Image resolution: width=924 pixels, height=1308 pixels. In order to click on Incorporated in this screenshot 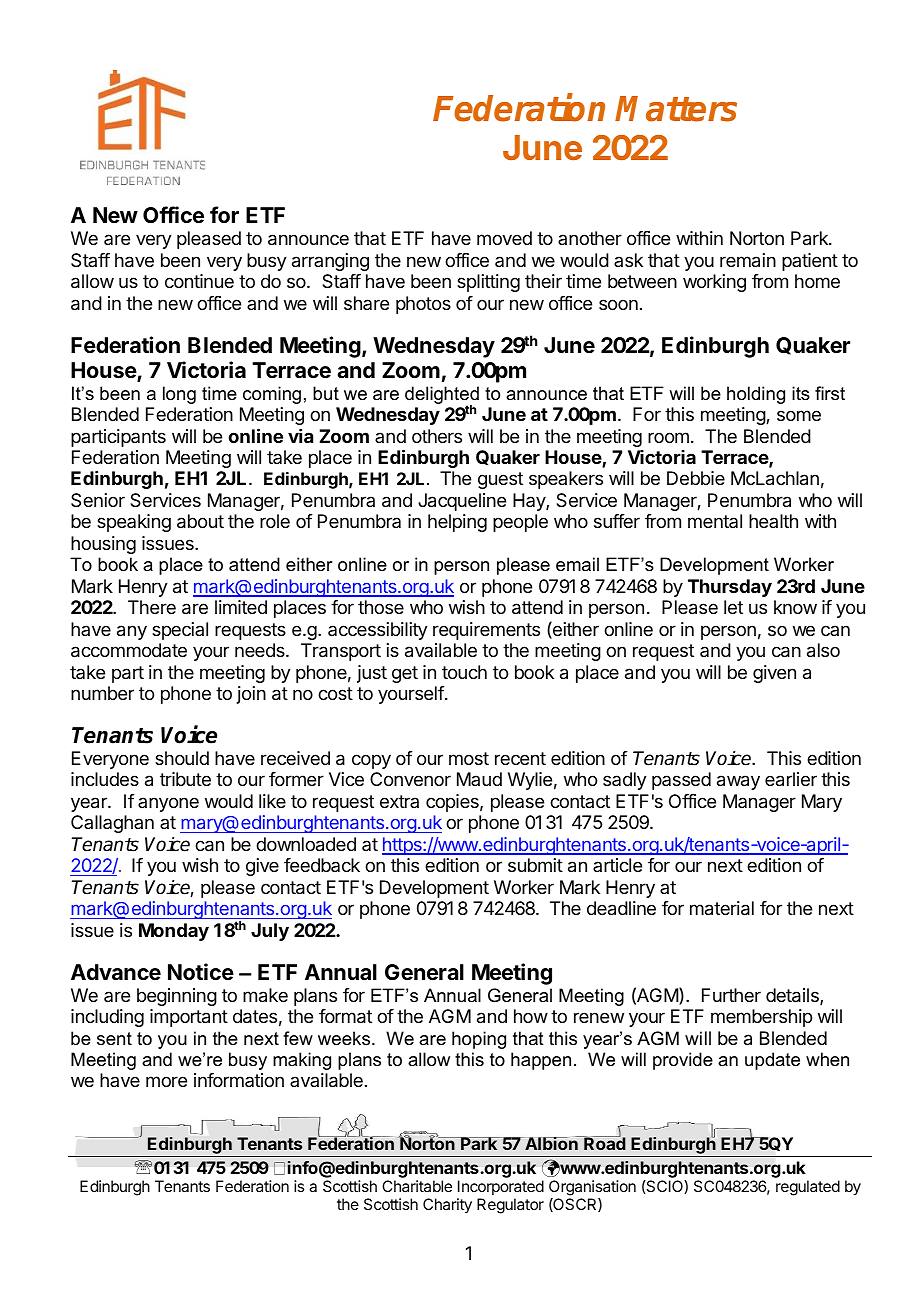, I will do `click(501, 1187)`.
